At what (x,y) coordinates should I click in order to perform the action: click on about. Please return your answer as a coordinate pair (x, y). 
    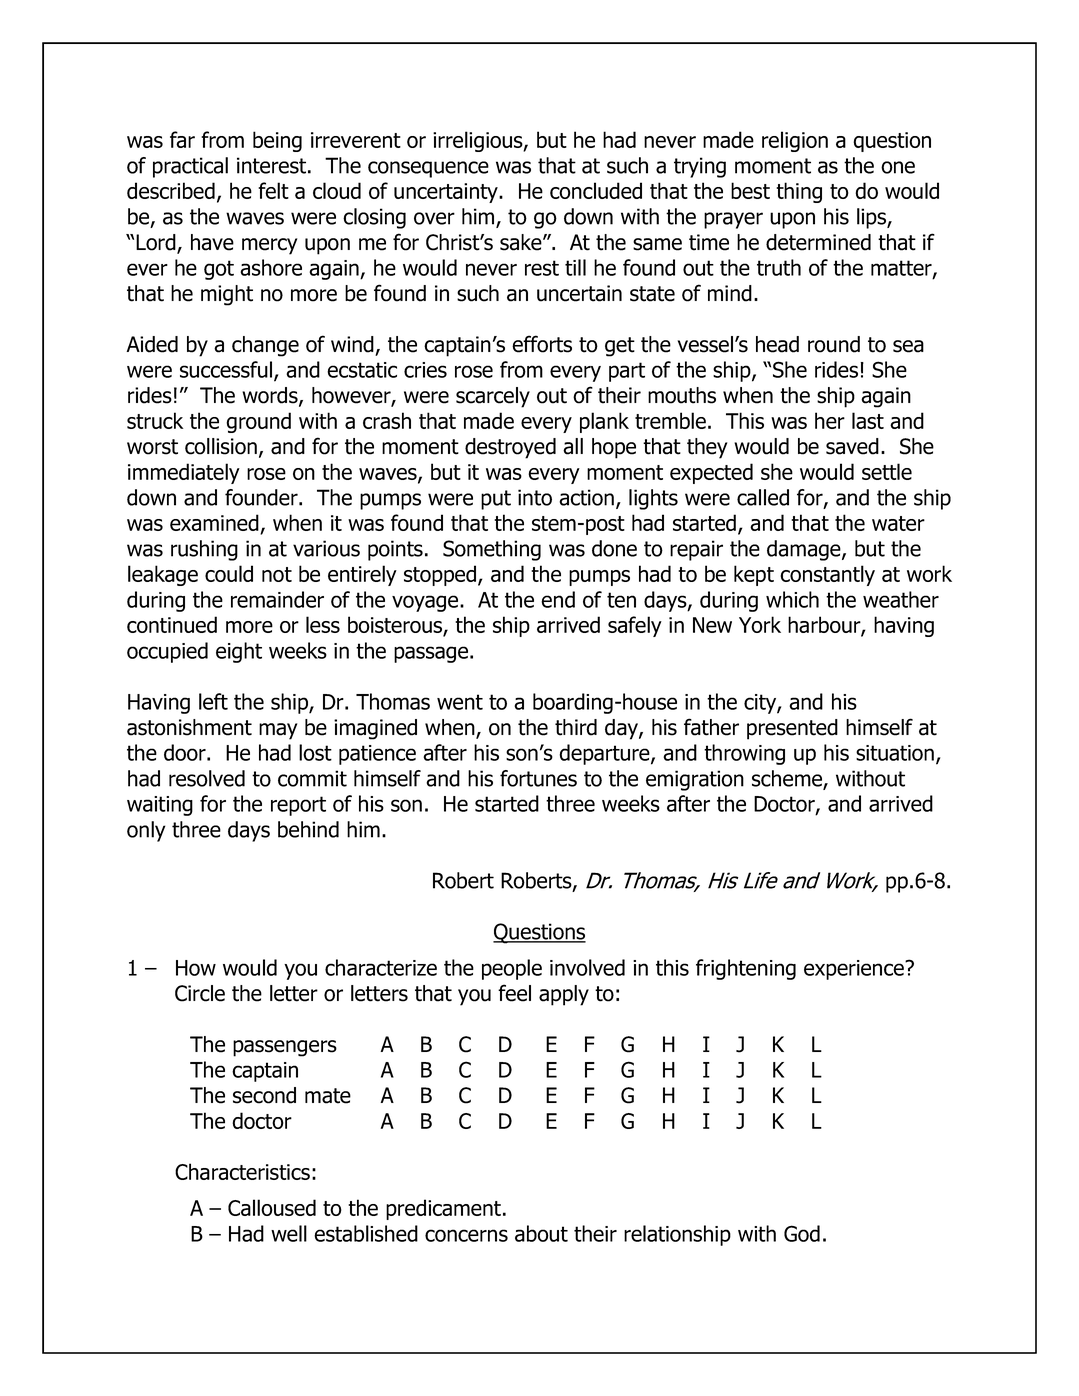
    Looking at the image, I should click on (541, 1233).
